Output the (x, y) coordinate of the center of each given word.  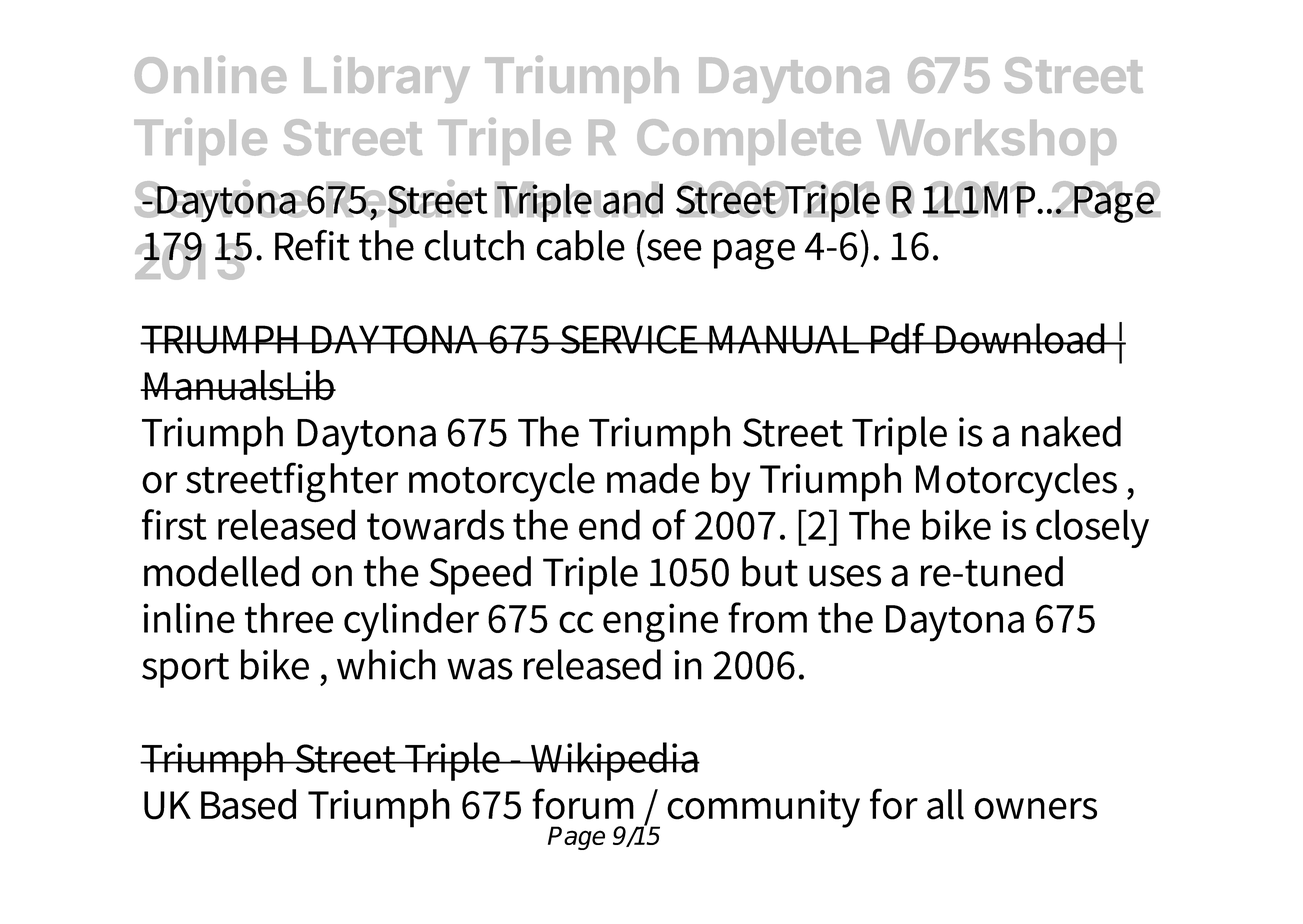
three (289, 618)
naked (1071, 431)
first (174, 524)
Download (1020, 338)
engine (660, 622)
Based (248, 804)
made (653, 478)
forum (583, 804)
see (674, 250)
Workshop (996, 142)
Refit (312, 245)
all (945, 804)
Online (210, 74)
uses (845, 576)
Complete (749, 142)
